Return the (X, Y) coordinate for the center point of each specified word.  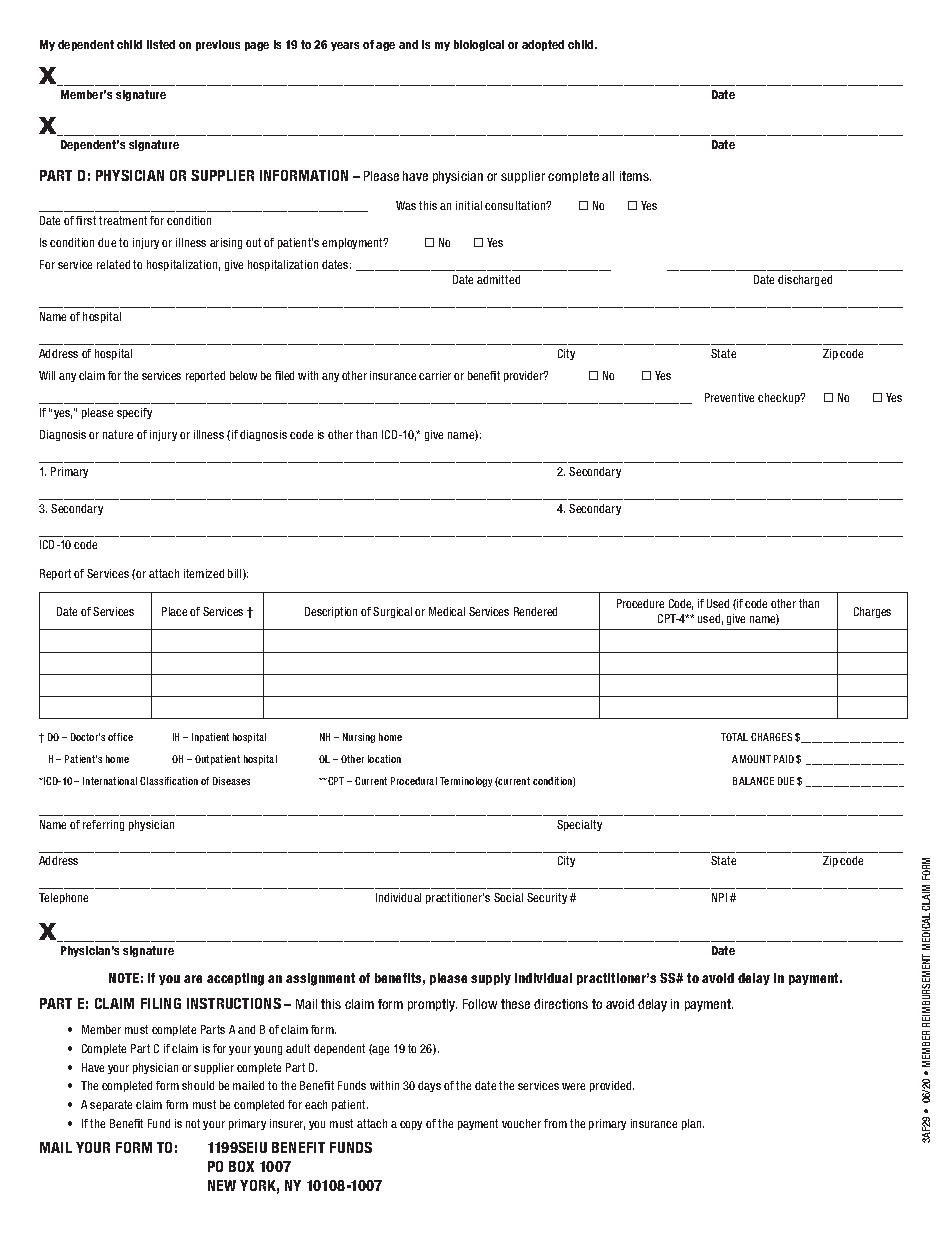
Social (508, 897)
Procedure (640, 603)
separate (111, 1105)
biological (479, 45)
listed (161, 44)
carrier (435, 375)
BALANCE (753, 781)
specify (134, 413)
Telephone (63, 898)
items (635, 176)
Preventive (729, 397)
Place (174, 611)
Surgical (392, 612)
